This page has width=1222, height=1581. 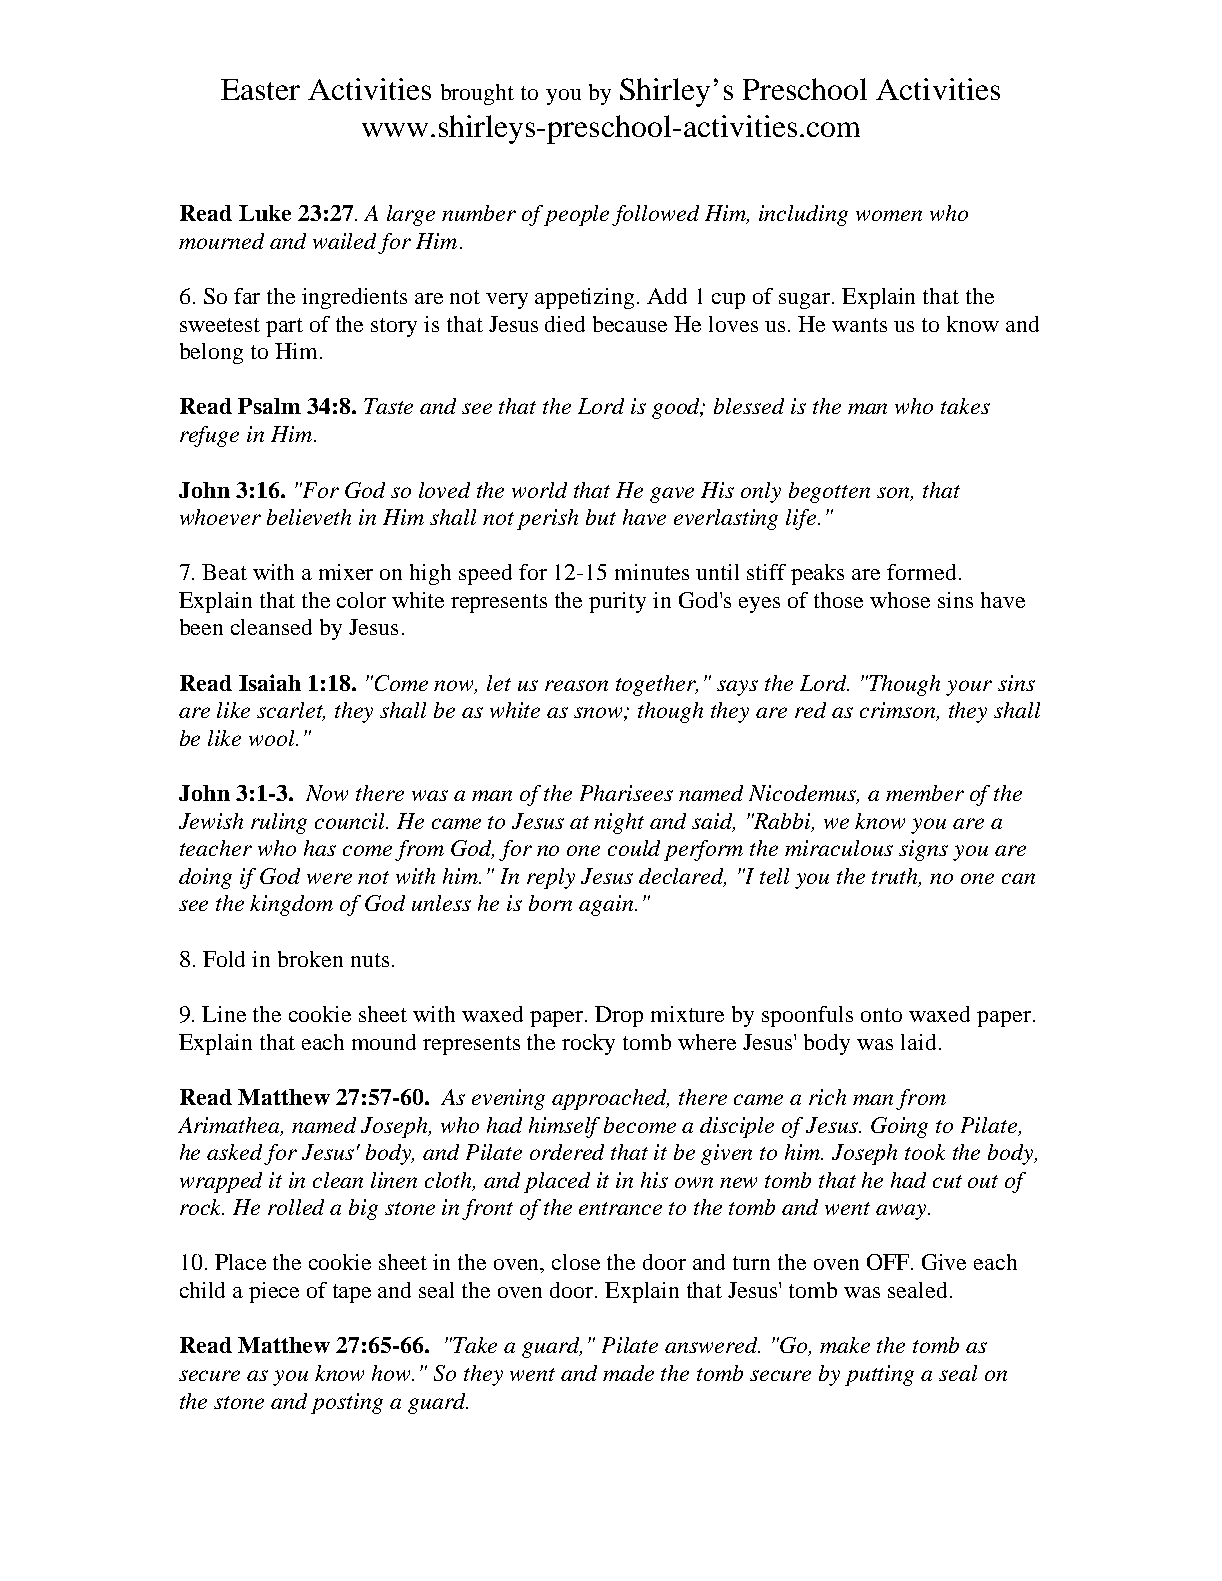 I want to click on people, so click(x=576, y=215).
